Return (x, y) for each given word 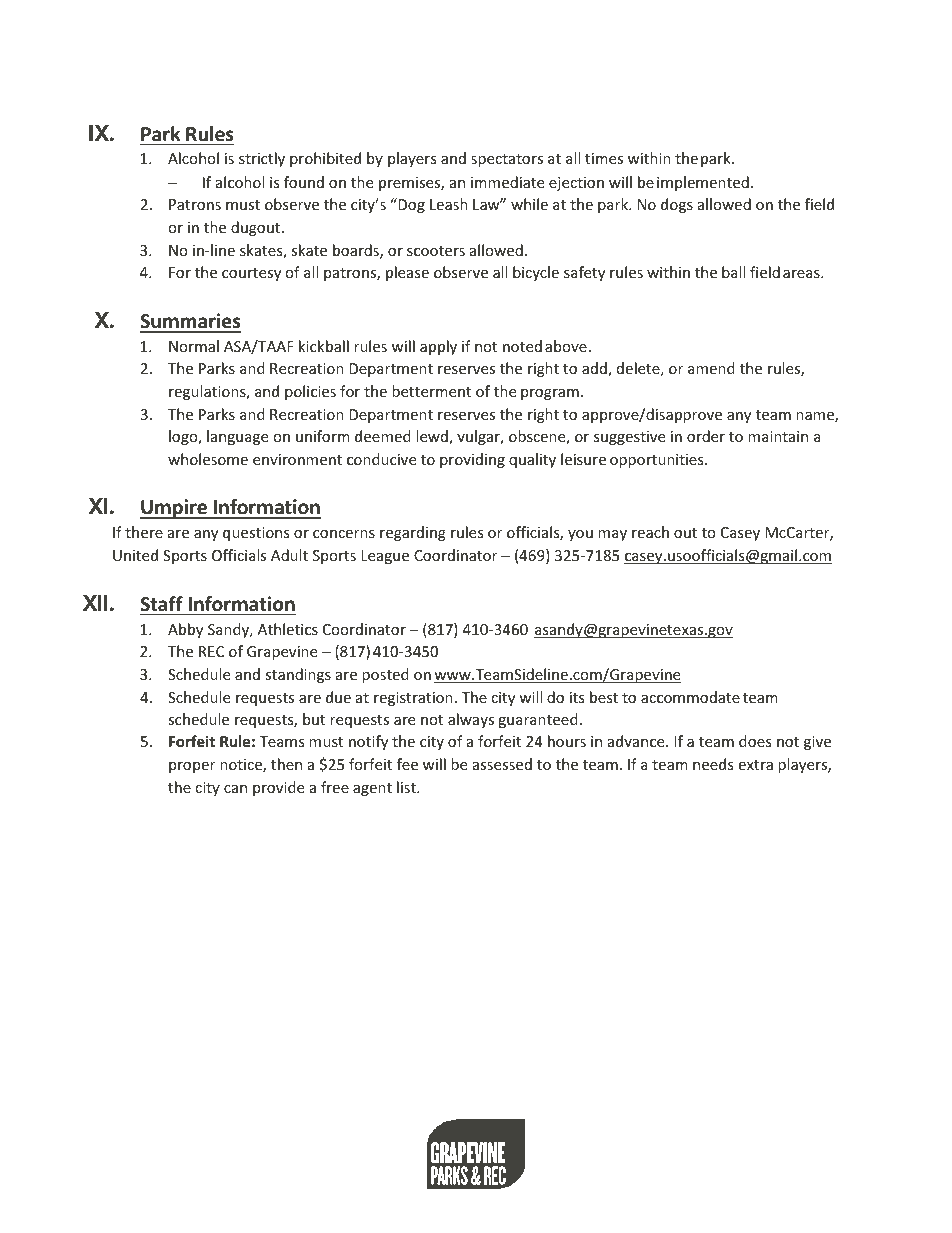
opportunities (658, 461)
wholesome (208, 459)
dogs (677, 205)
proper (192, 767)
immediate (507, 182)
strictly (262, 159)
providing (472, 460)
